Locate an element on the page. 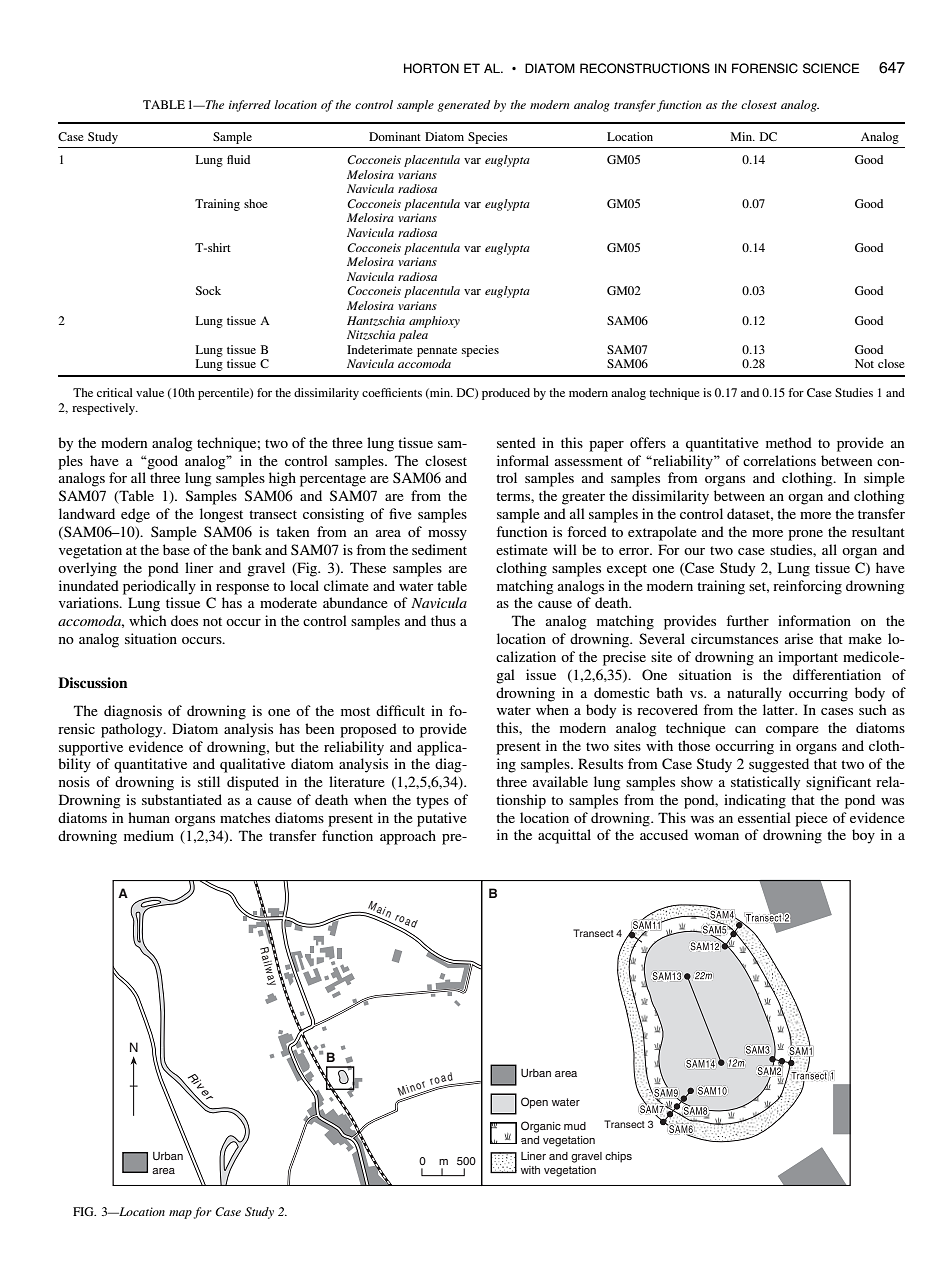 This document has height=1275, width=952. woman is located at coordinates (716, 836).
